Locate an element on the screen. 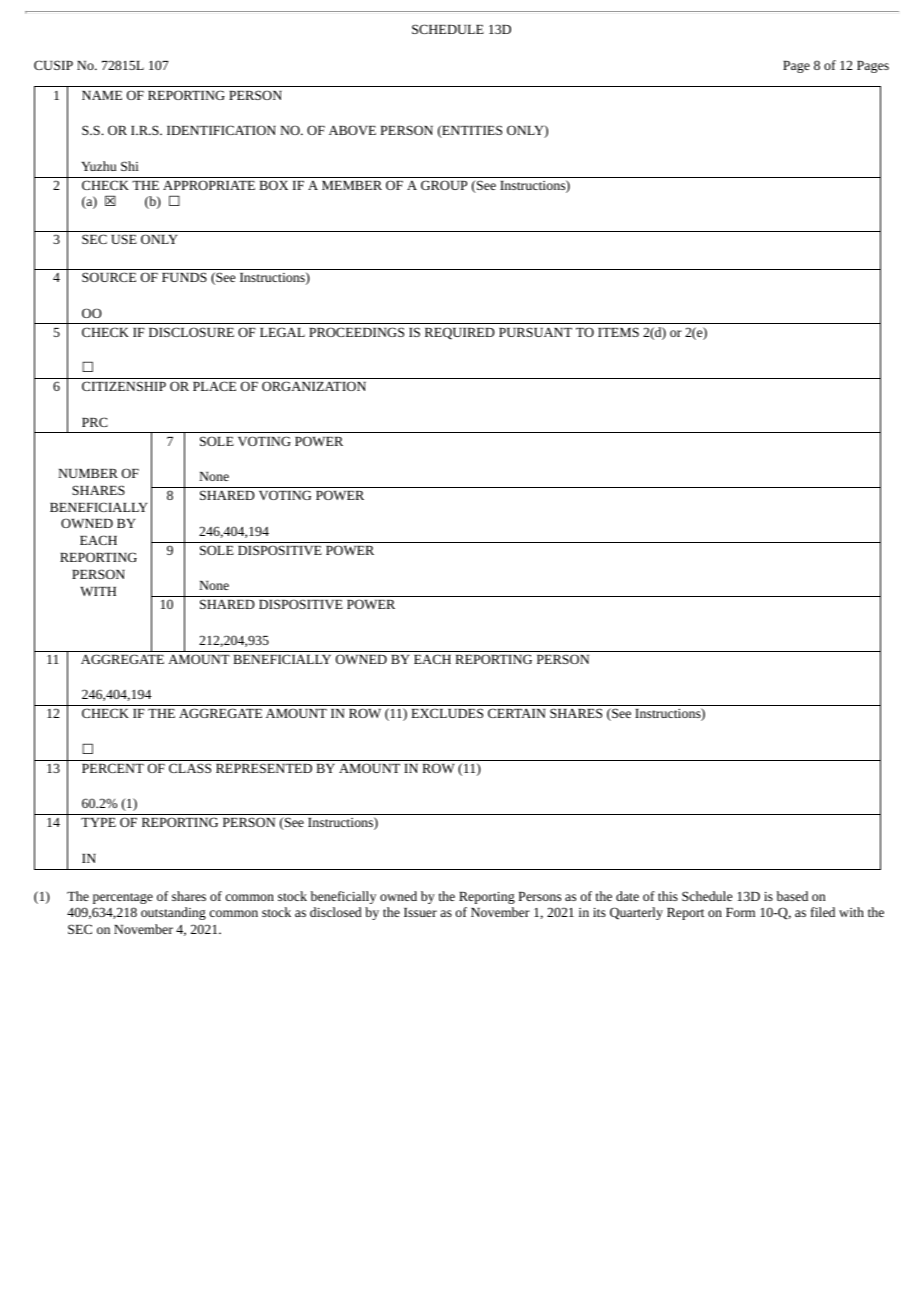  REQUIRED is located at coordinates (460, 333).
